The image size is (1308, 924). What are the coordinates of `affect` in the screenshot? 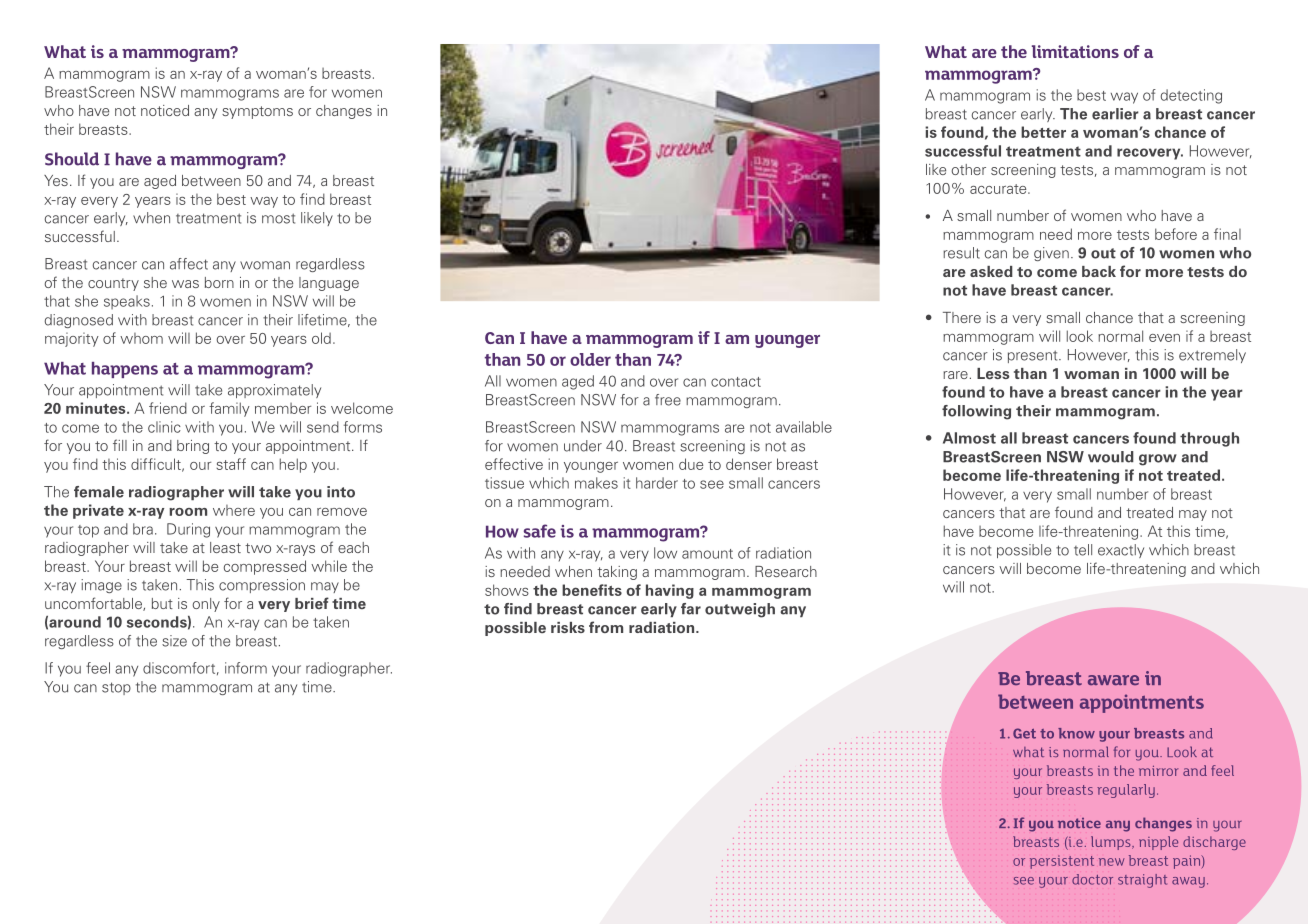 It's located at (189, 264).
